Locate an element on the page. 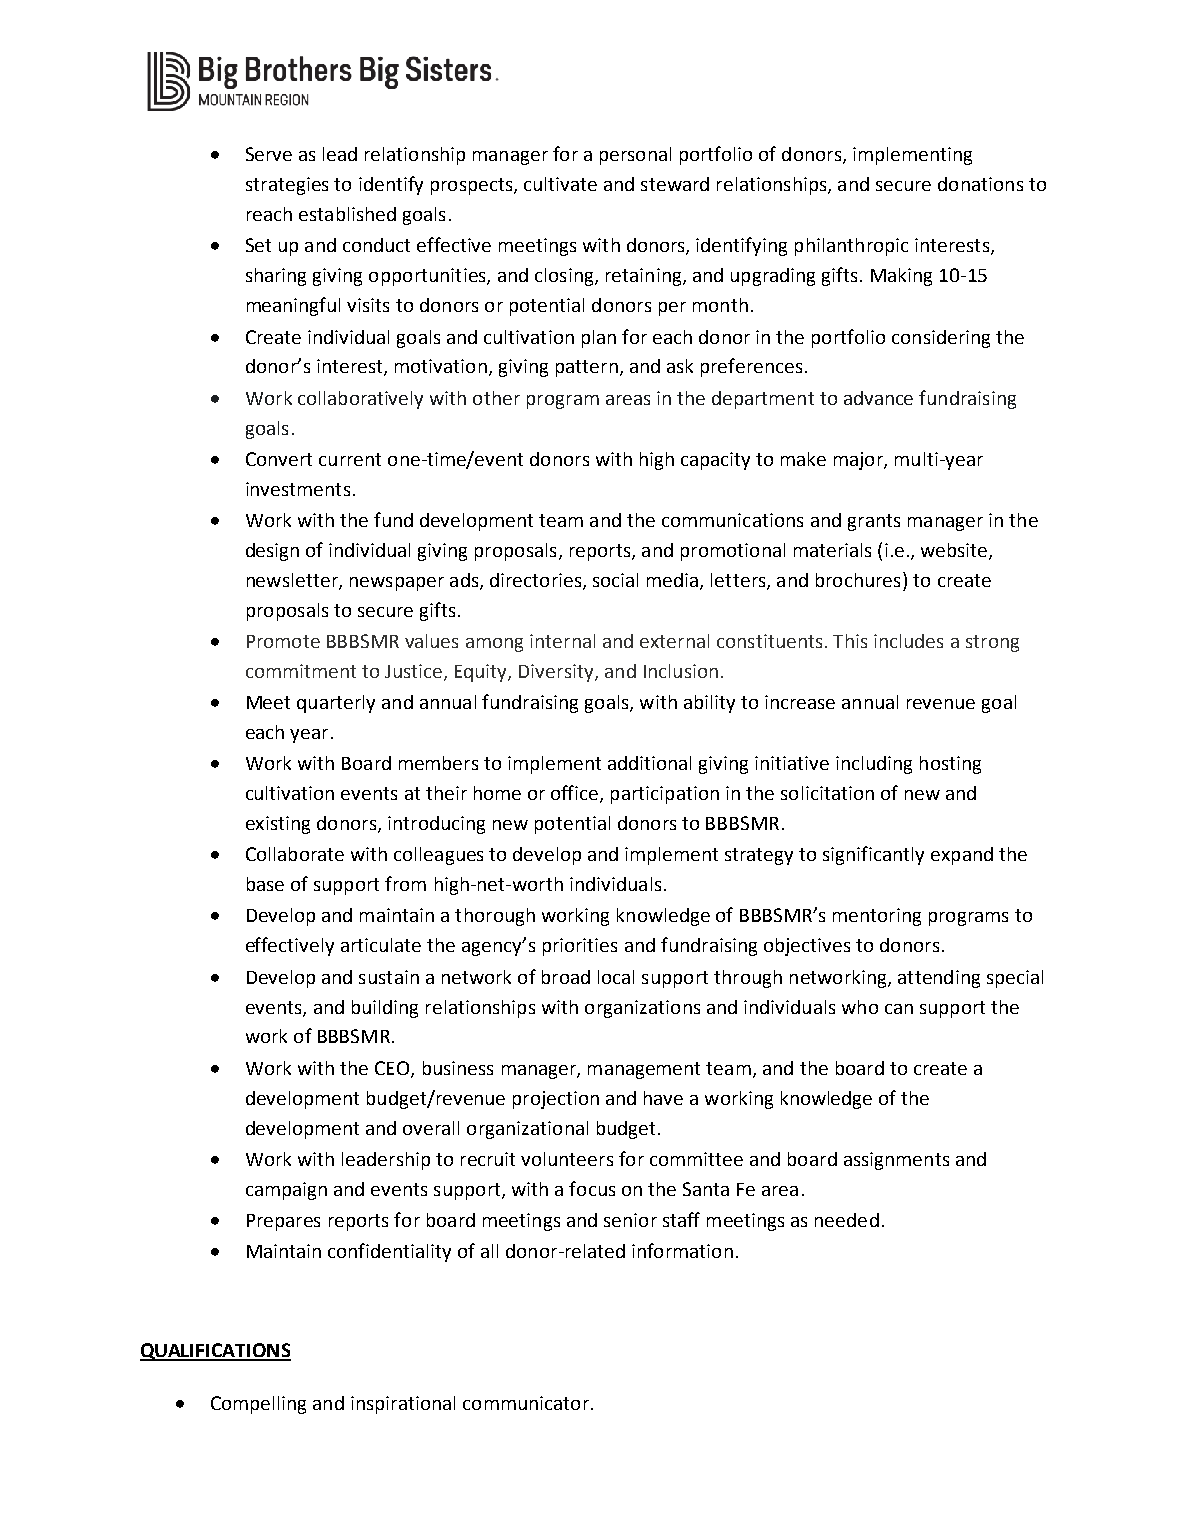 The height and width of the page is (1538, 1188). needed is located at coordinates (847, 1220).
